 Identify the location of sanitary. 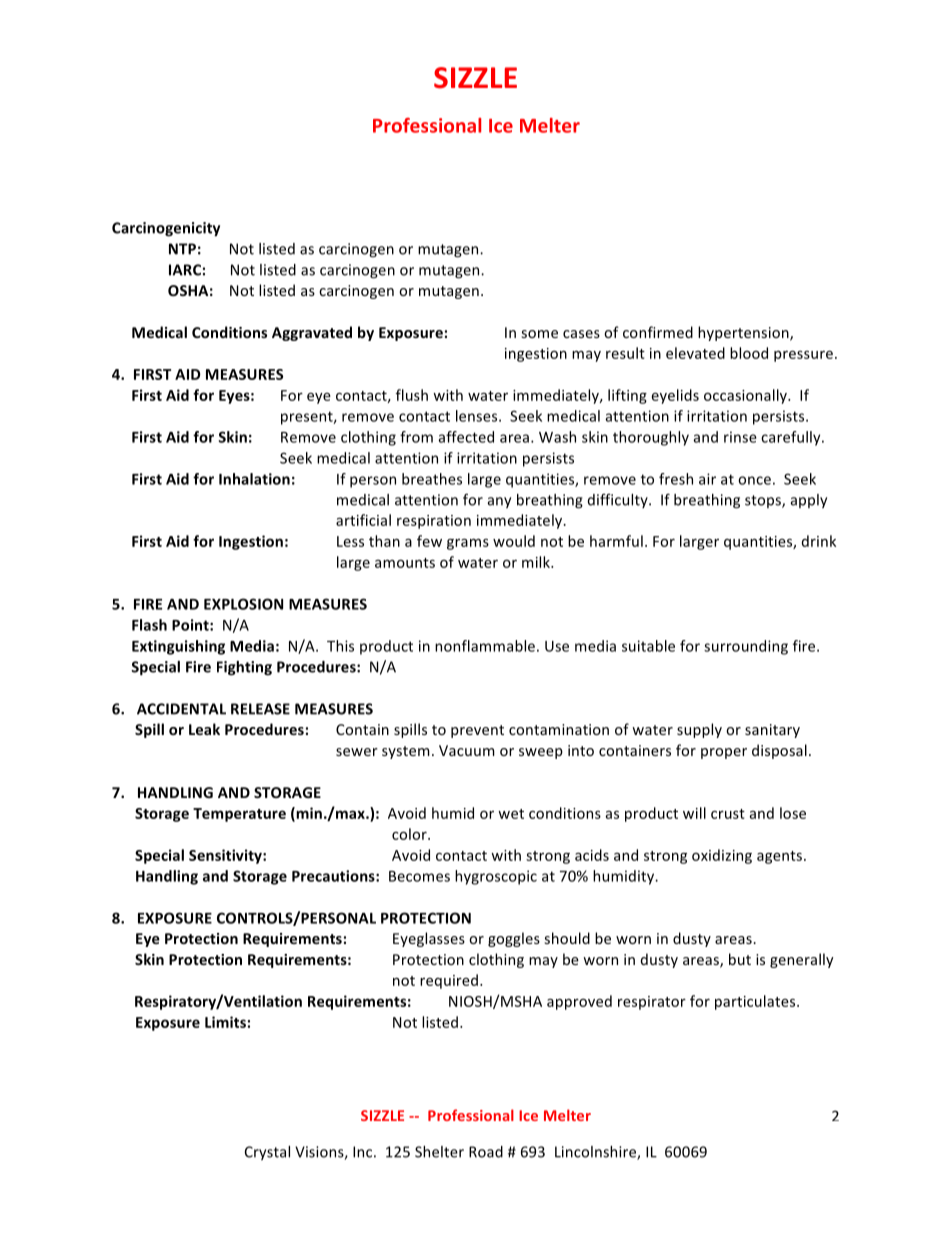
(772, 731).
